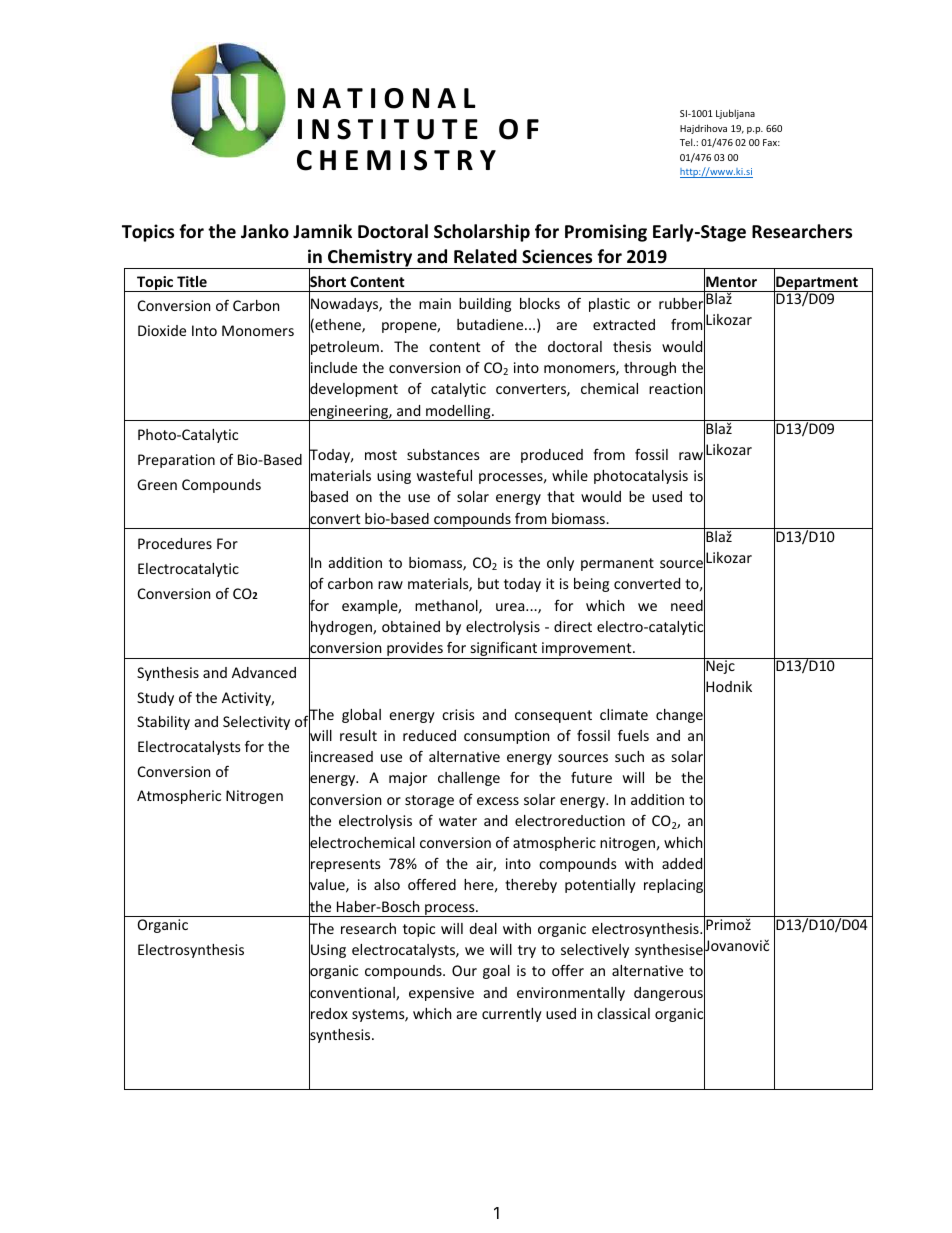 Image resolution: width=952 pixels, height=1233 pixels. I want to click on conventional, so click(353, 992).
